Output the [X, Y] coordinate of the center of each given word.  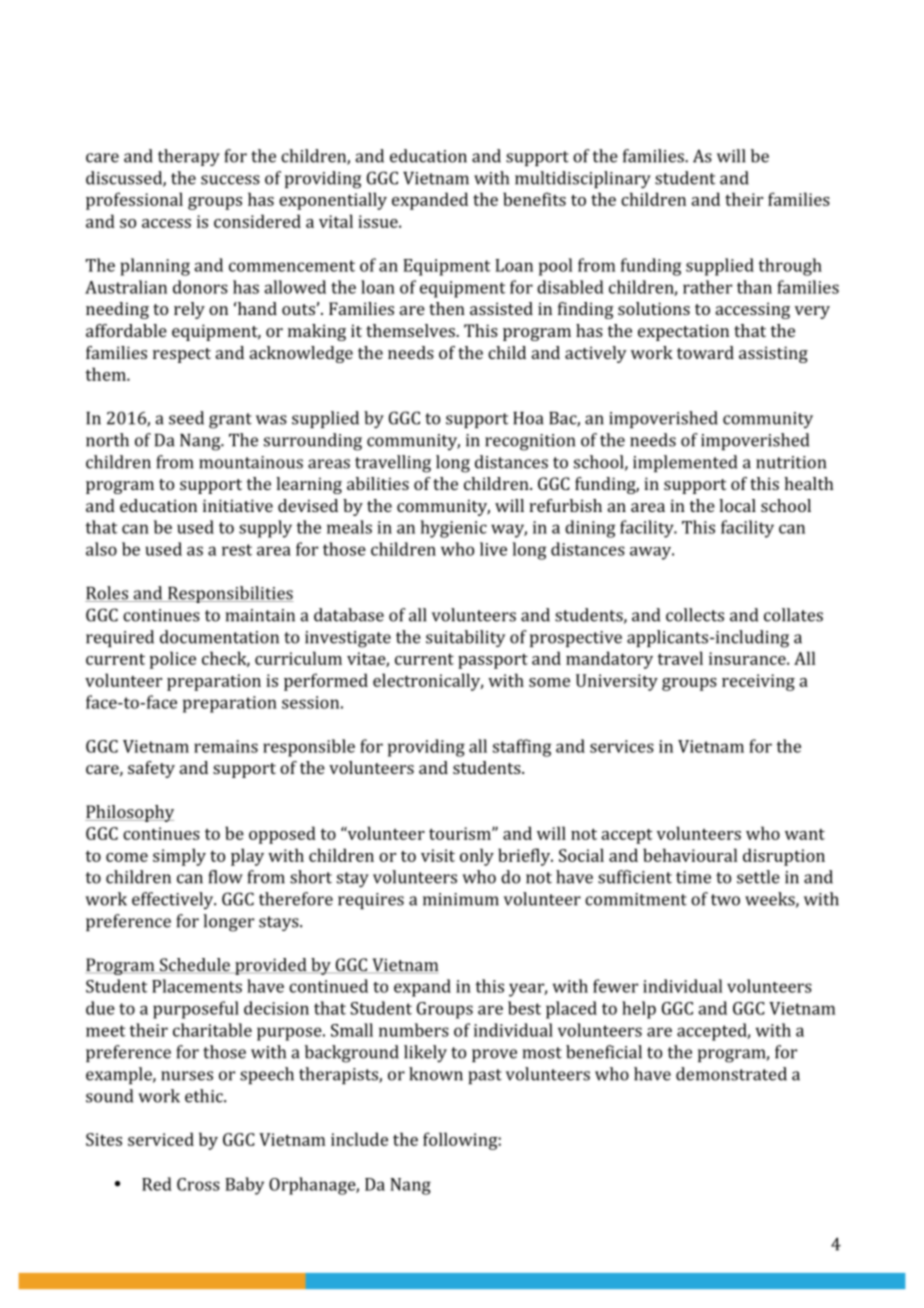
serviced [161, 1139]
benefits [534, 199]
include [359, 1139]
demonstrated [731, 1074]
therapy [189, 157]
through [790, 267]
